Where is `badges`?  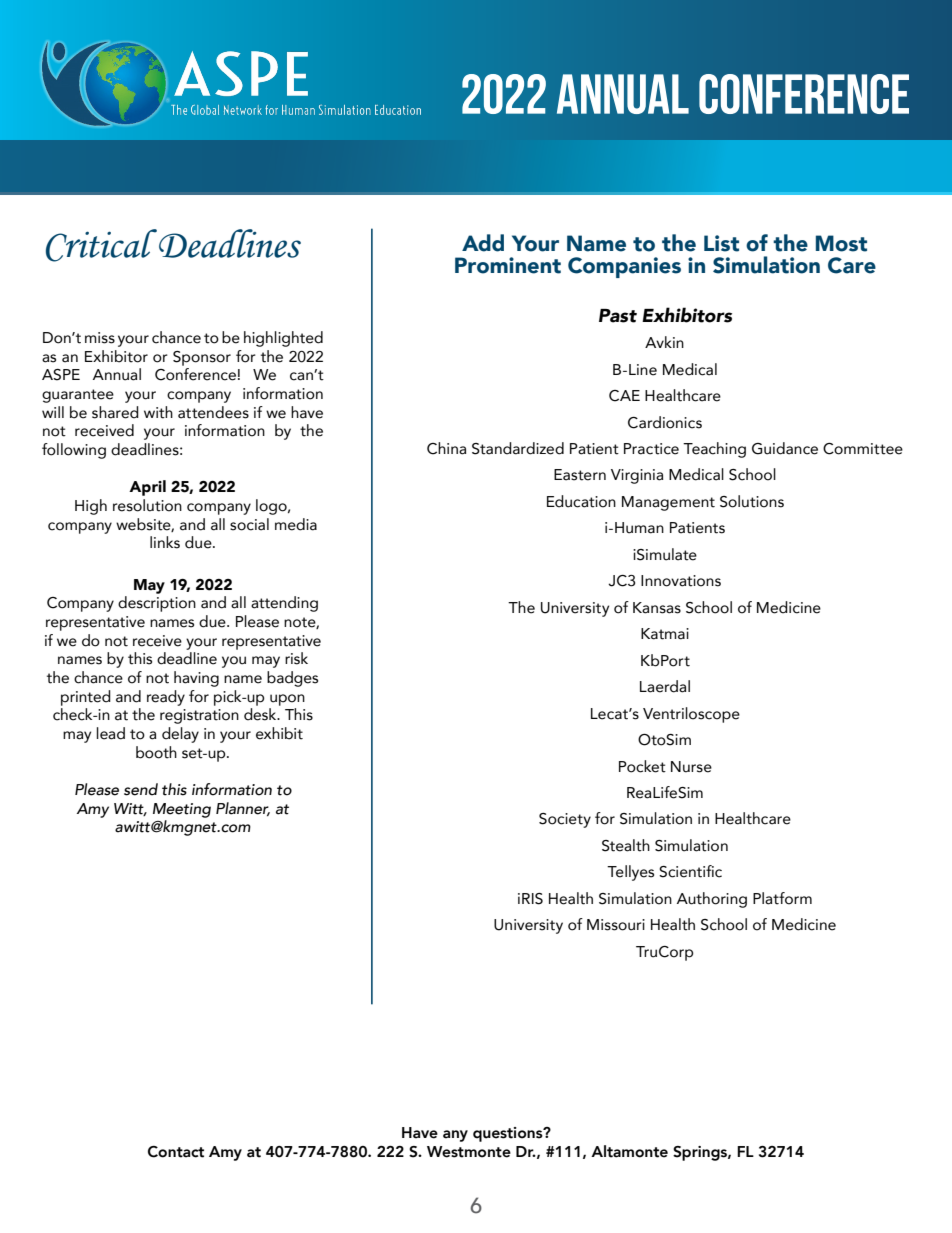
badges is located at coordinates (292, 679).
